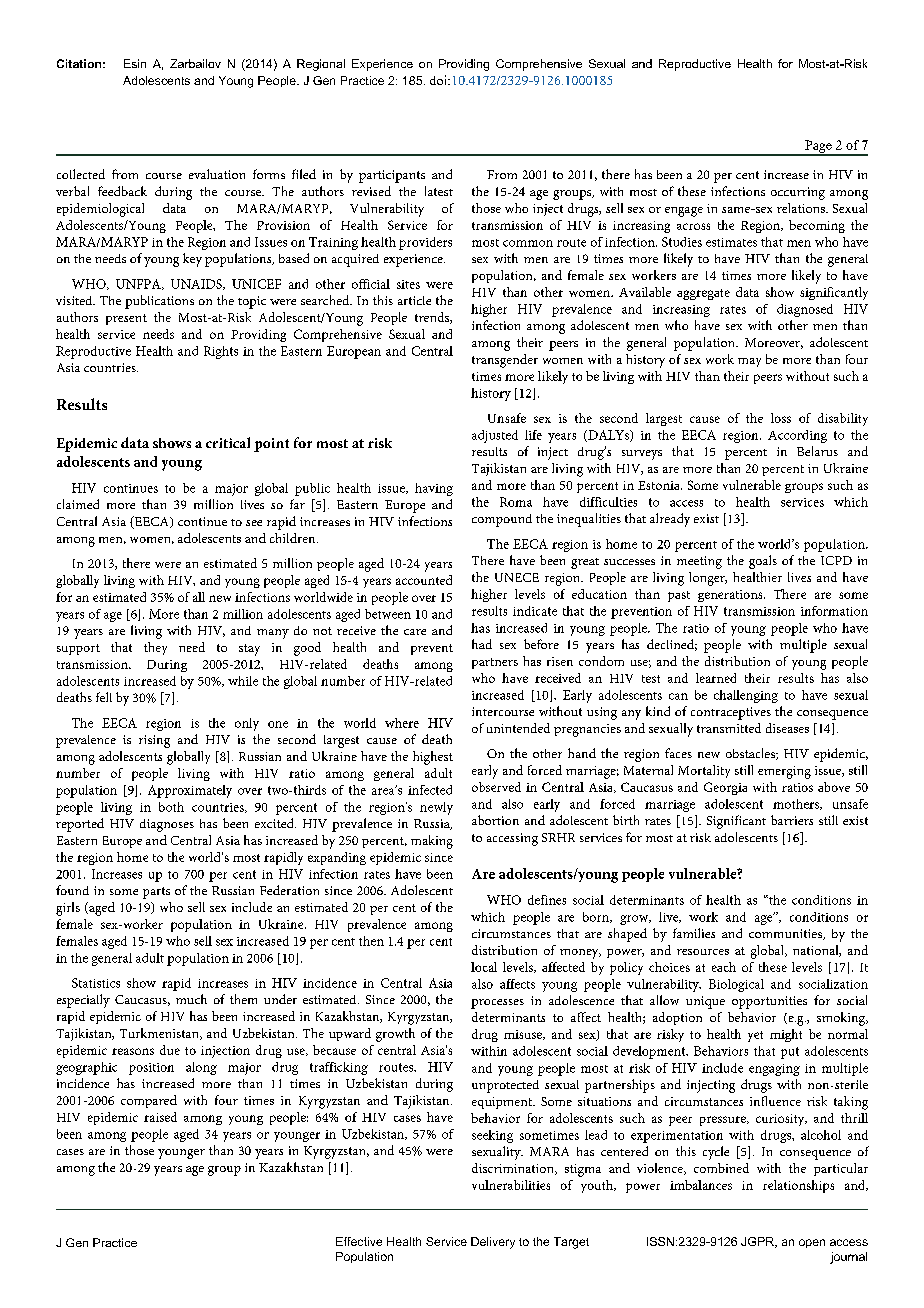  What do you see at coordinates (763, 562) in the screenshot?
I see `goals` at bounding box center [763, 562].
